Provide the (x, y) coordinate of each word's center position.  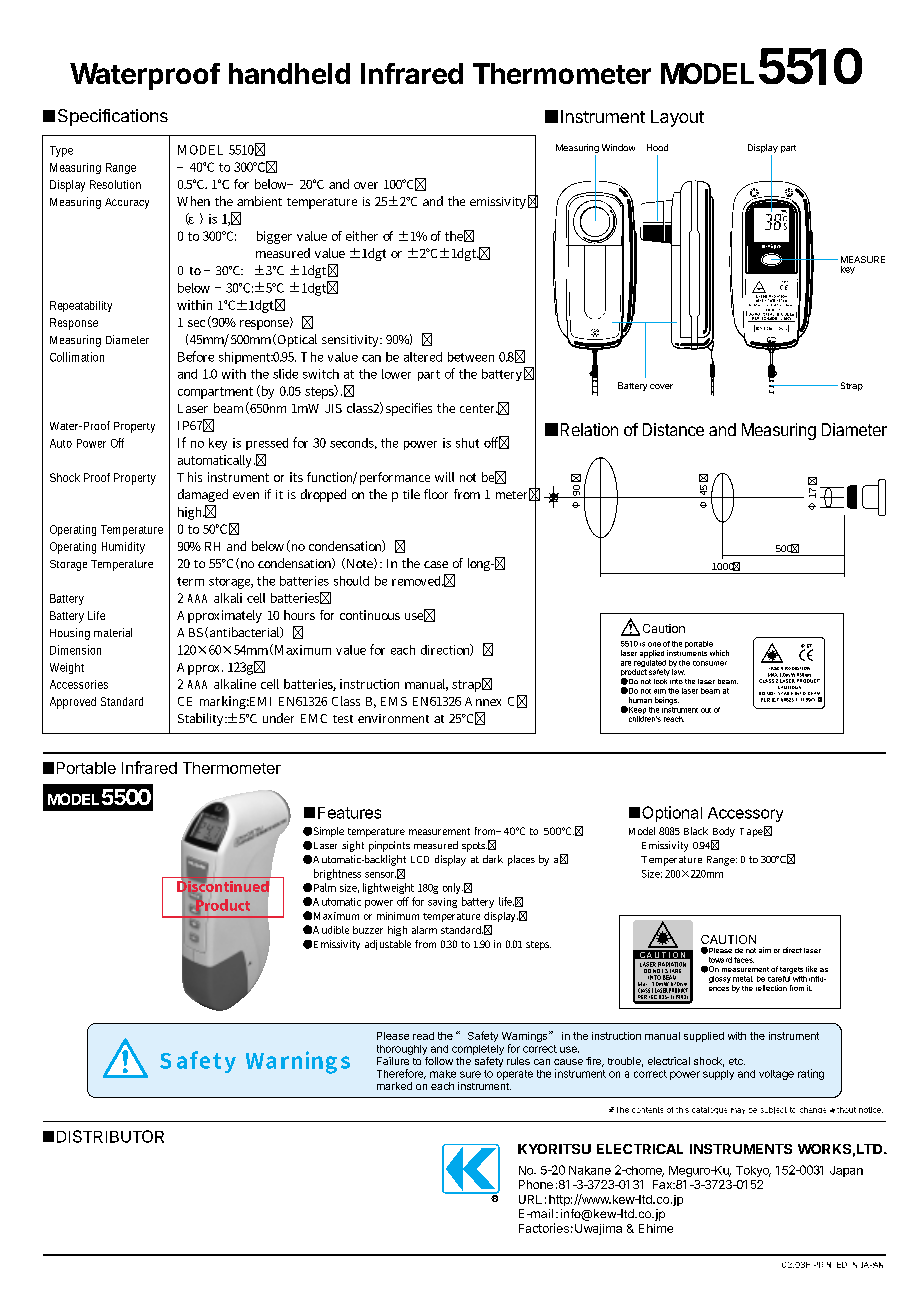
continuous (370, 615)
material (113, 632)
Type (61, 151)
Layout (677, 118)
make (443, 1074)
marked (394, 1086)
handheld (289, 73)
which (719, 653)
